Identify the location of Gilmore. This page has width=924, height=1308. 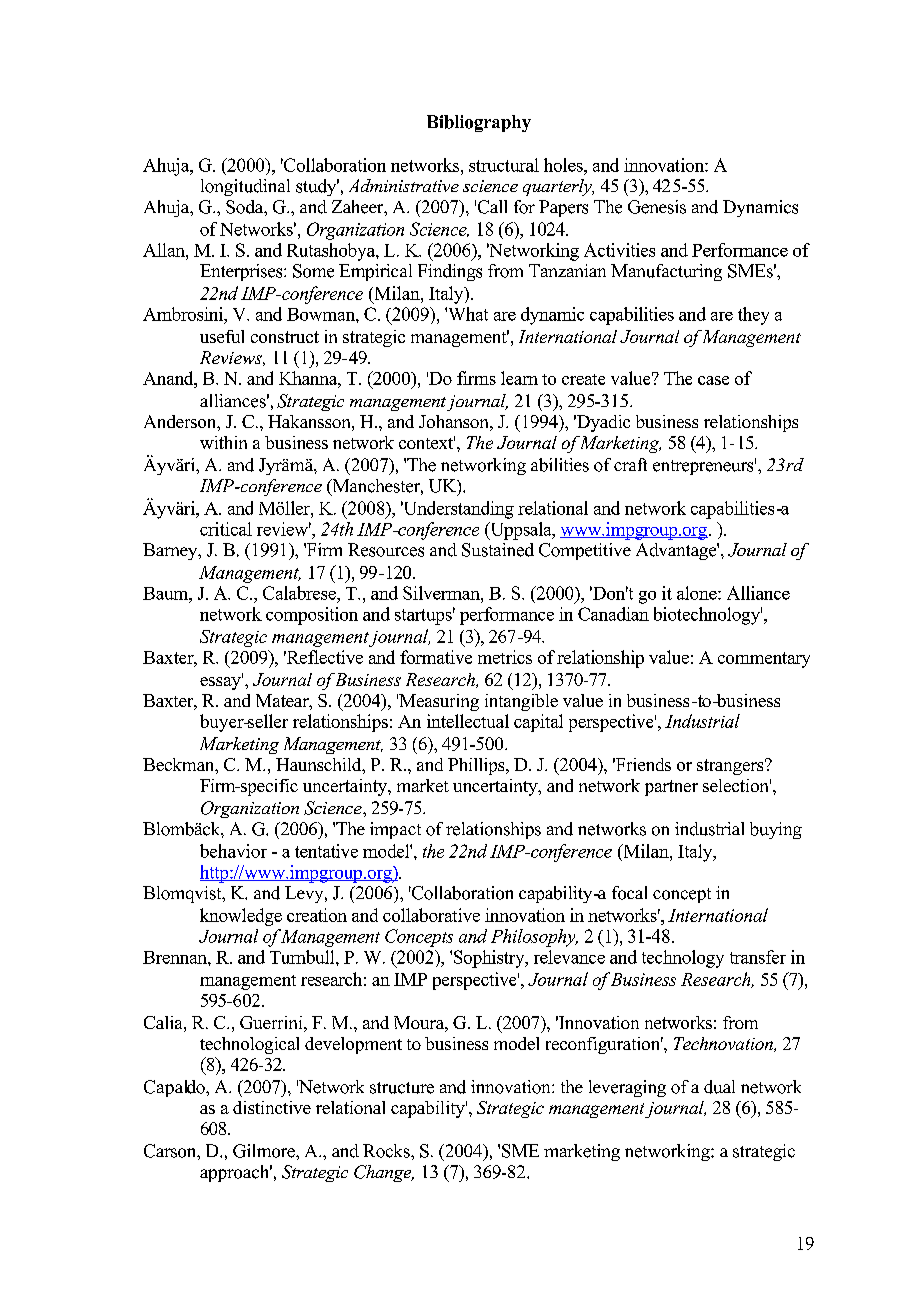
(265, 1151).
